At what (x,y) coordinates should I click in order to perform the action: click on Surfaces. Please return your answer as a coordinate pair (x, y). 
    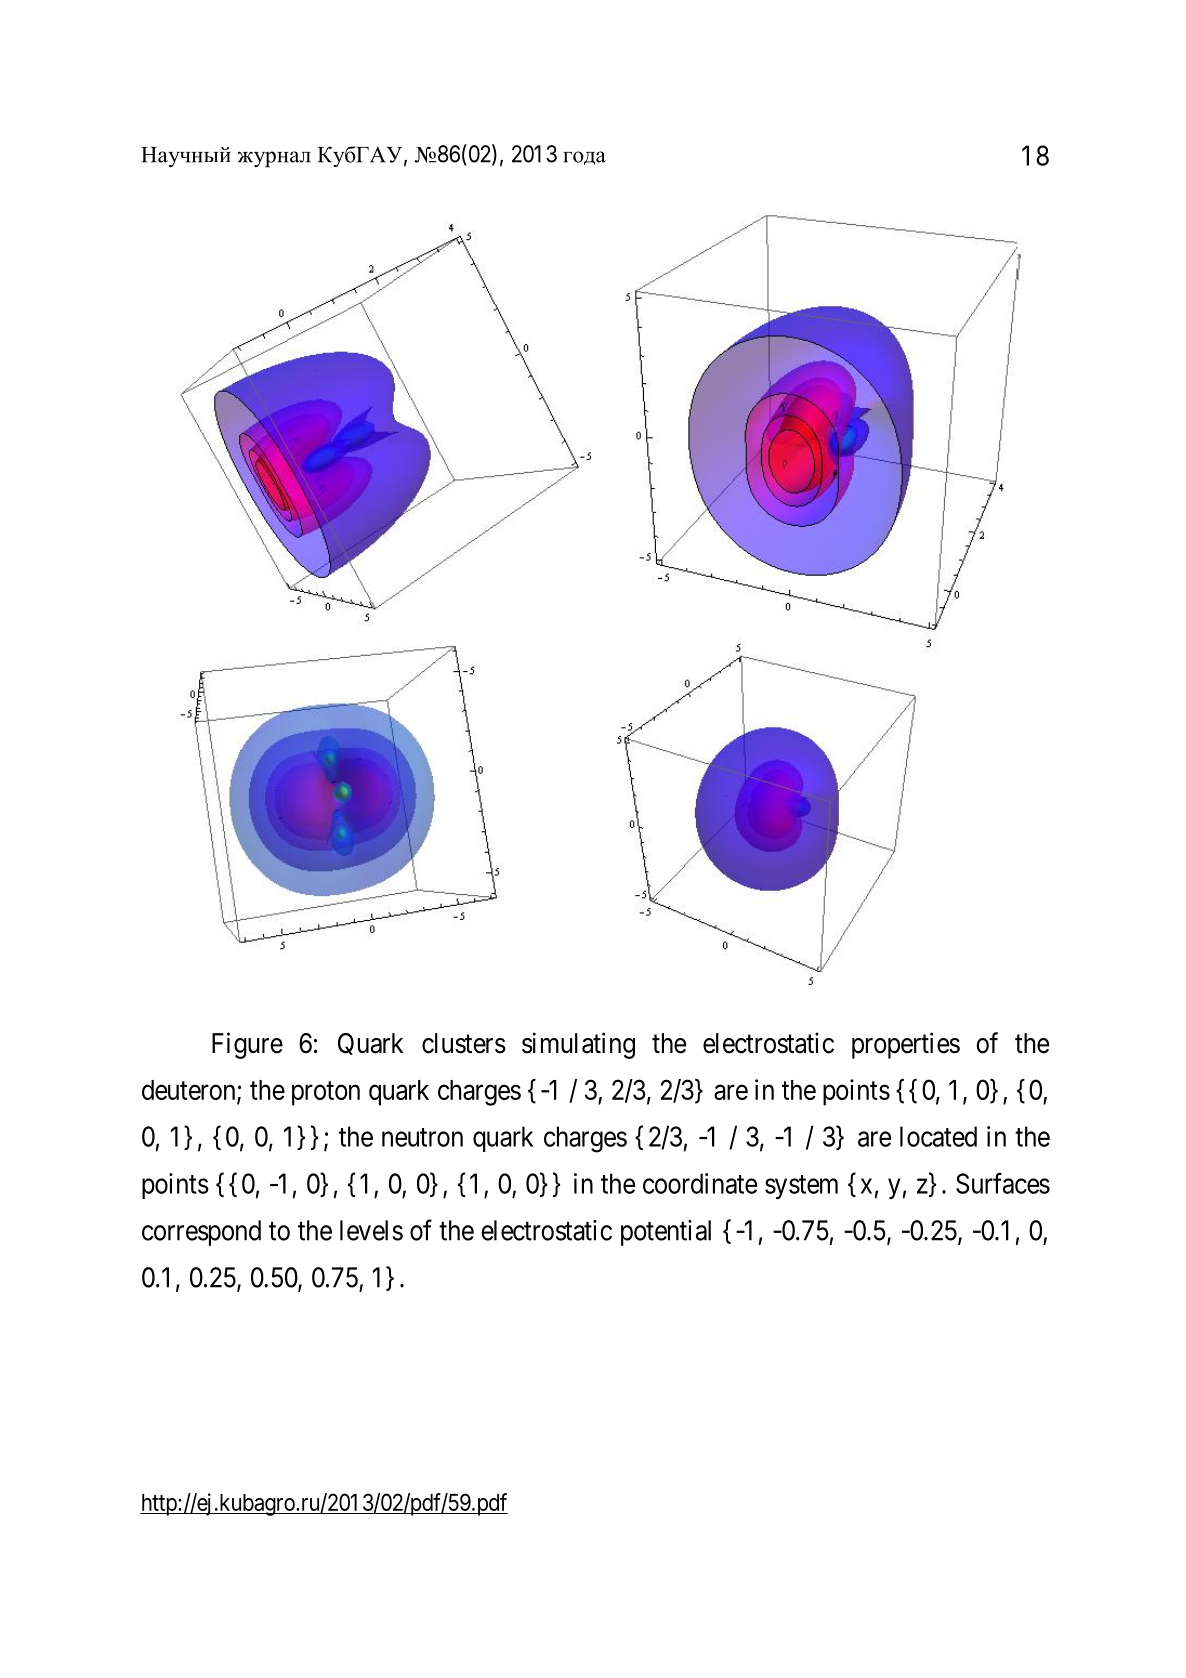
    Looking at the image, I should click on (1003, 1183).
